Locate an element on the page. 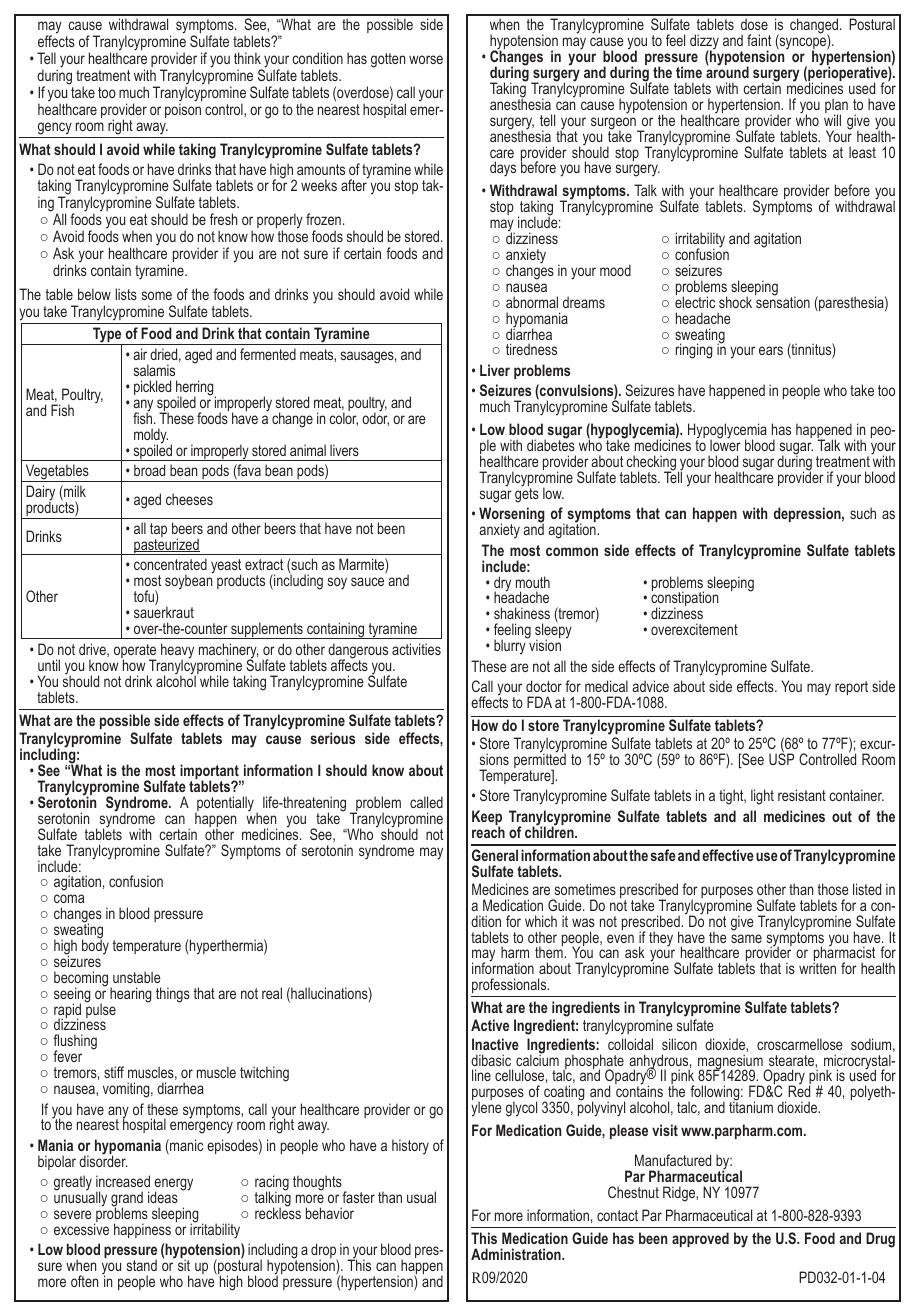  professionals is located at coordinates (510, 985).
